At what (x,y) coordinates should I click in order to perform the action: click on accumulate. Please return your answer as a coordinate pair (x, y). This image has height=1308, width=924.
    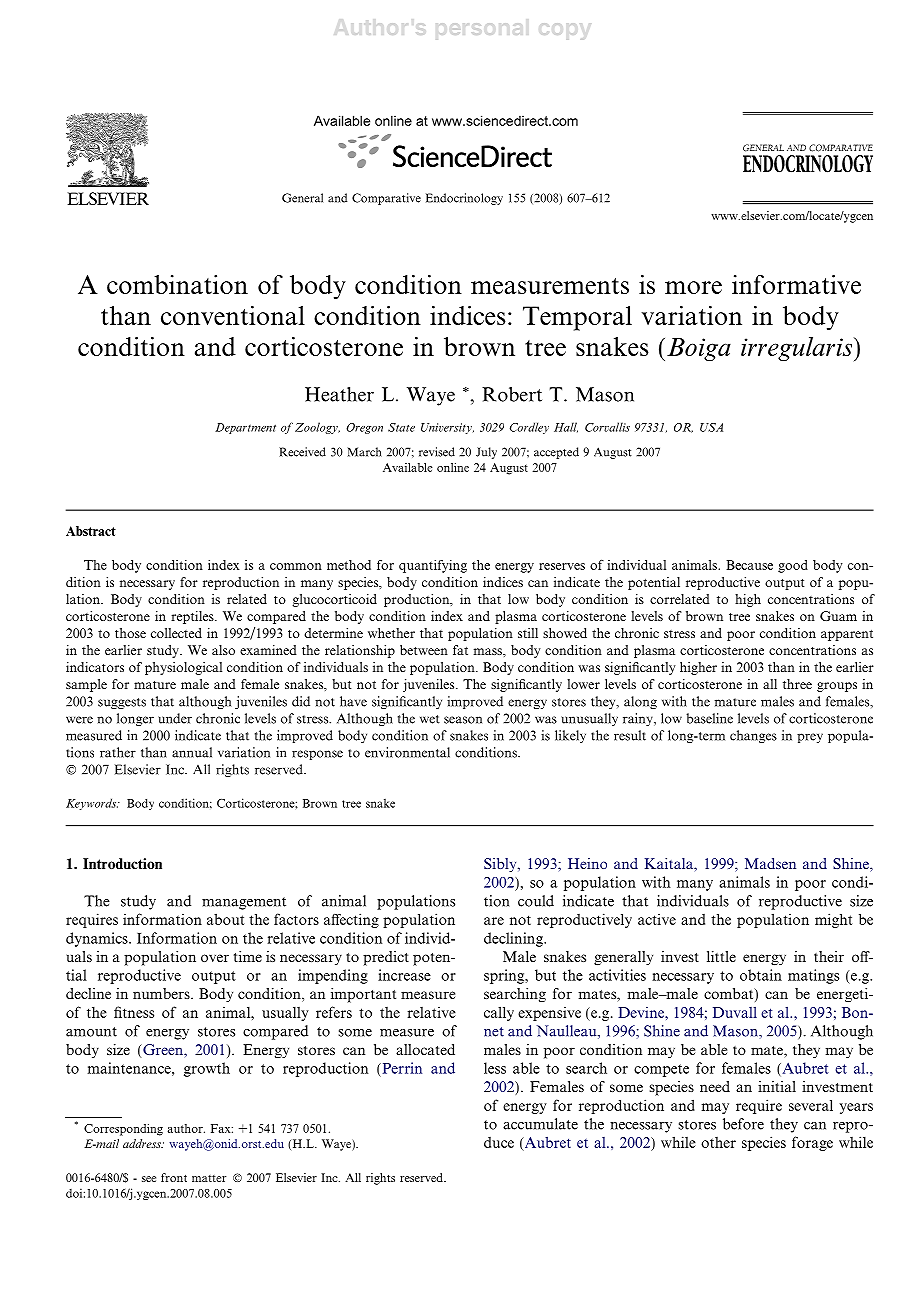
    Looking at the image, I should click on (540, 1124).
